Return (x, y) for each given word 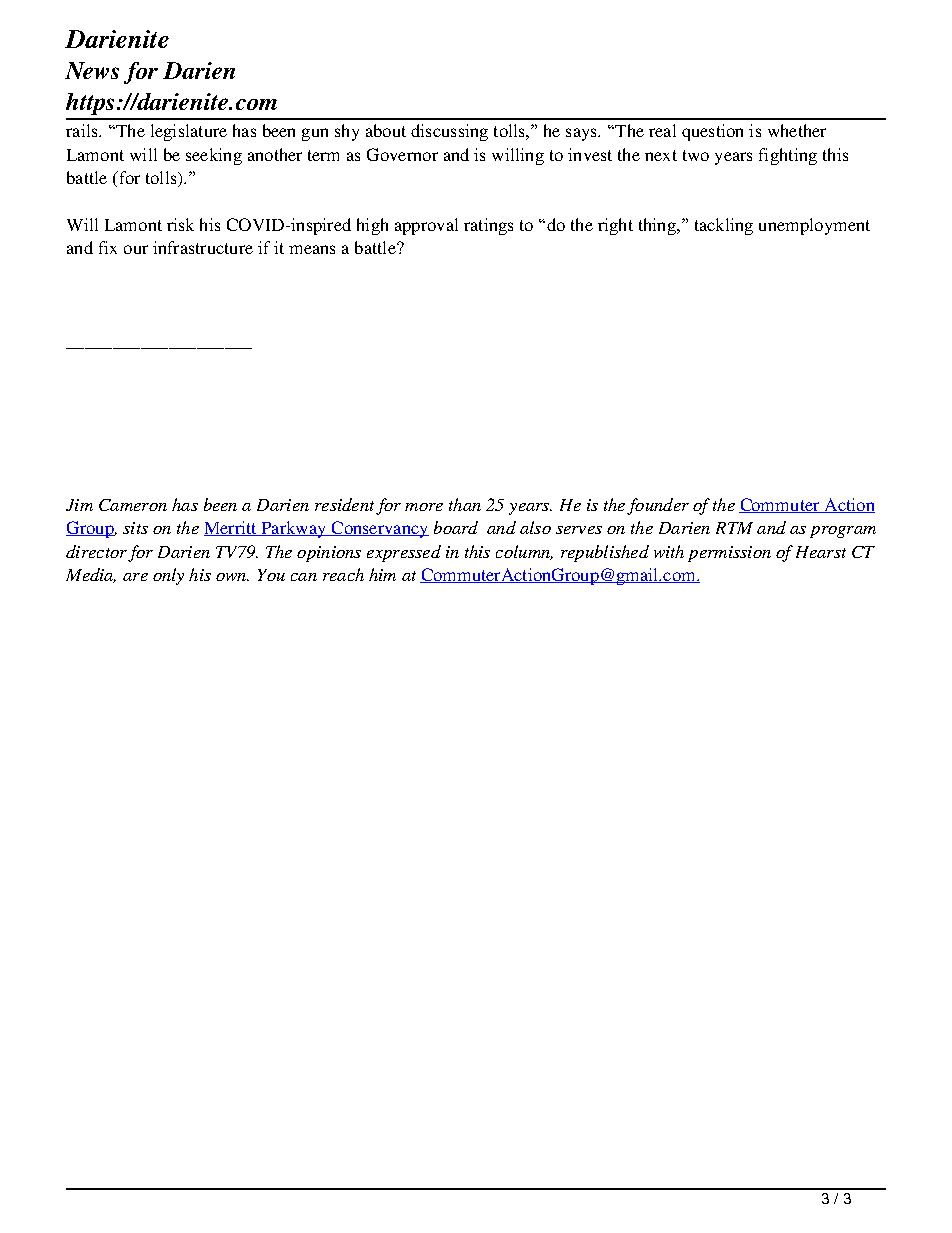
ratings (488, 226)
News (92, 70)
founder (658, 506)
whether (797, 130)
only (168, 576)
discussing (449, 132)
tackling (724, 226)
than (465, 504)
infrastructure (203, 247)
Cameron (133, 505)
